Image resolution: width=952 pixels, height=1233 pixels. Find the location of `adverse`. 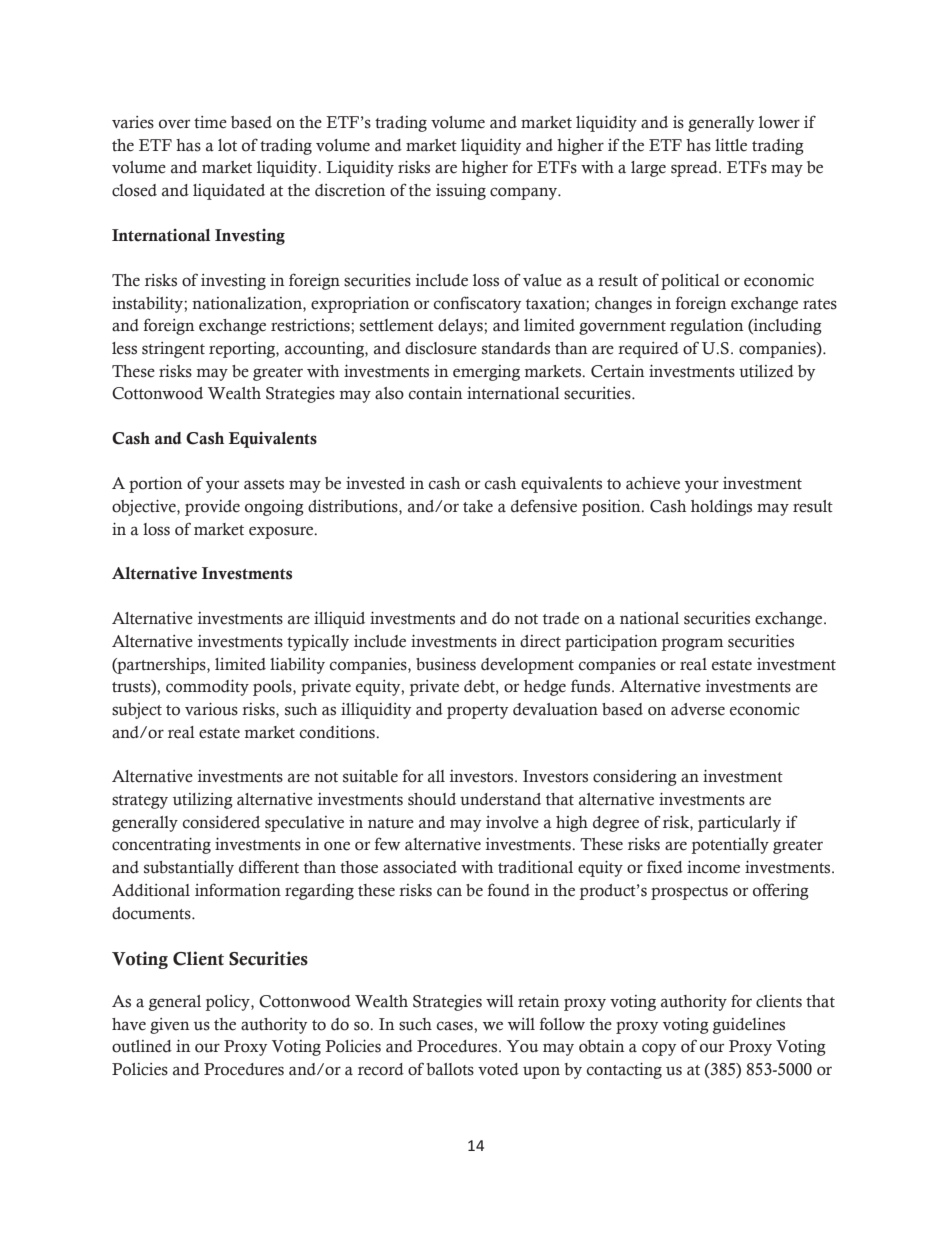

adverse is located at coordinates (698, 709).
